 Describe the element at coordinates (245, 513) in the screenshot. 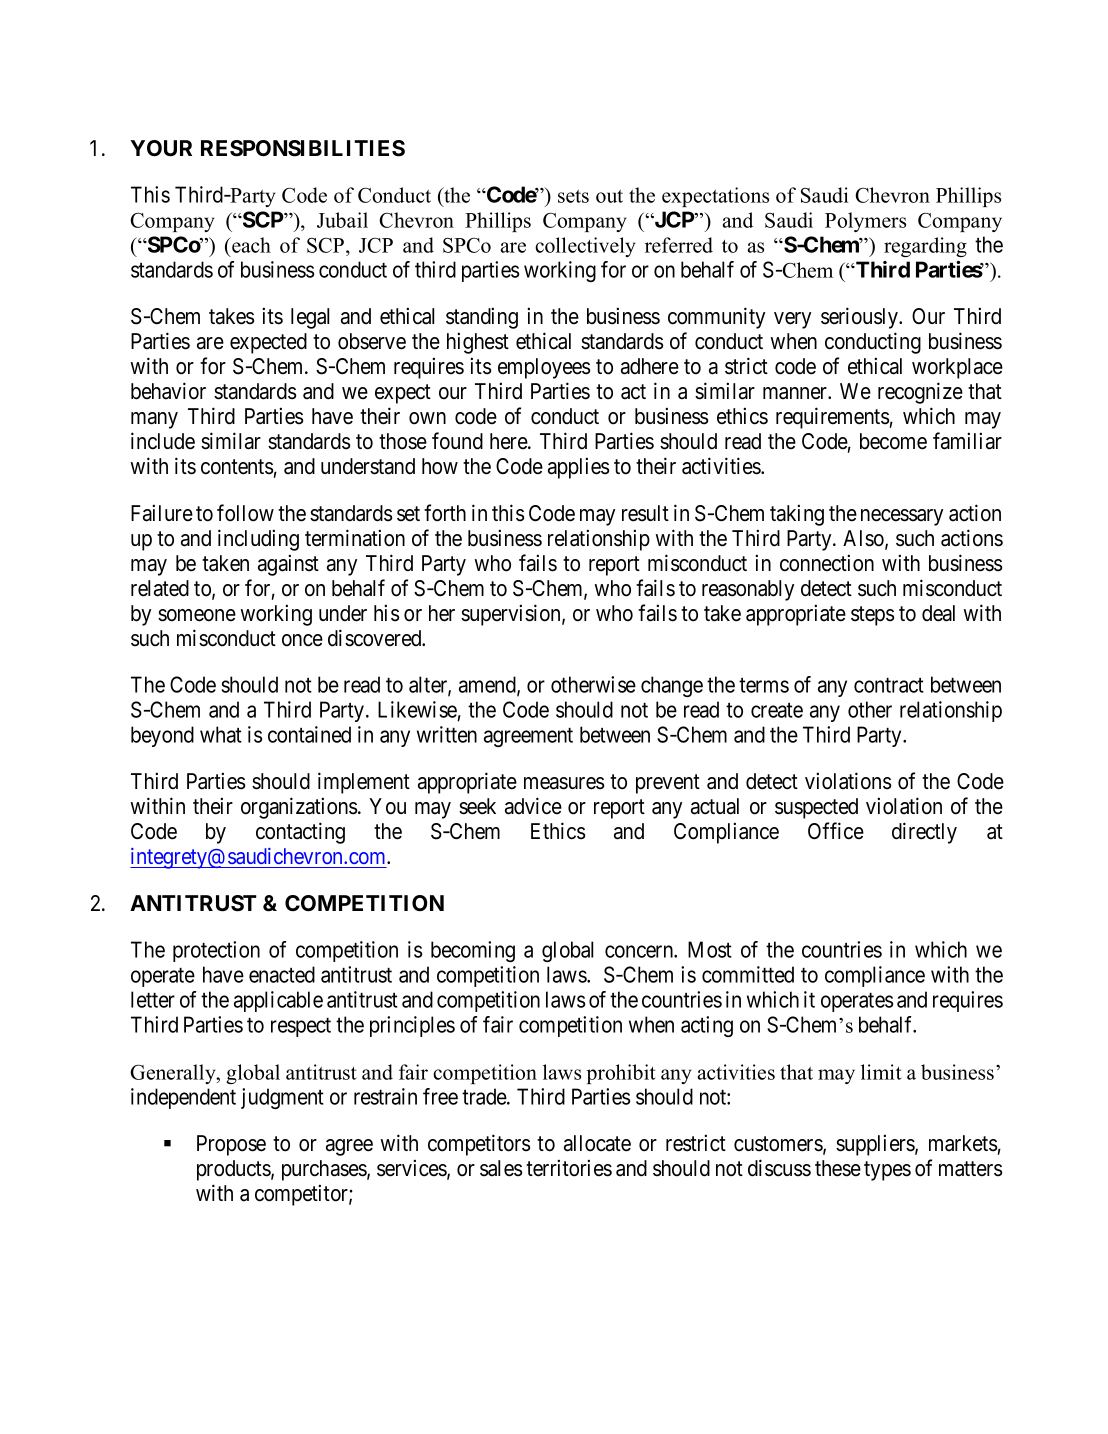

I see `follow` at that location.
